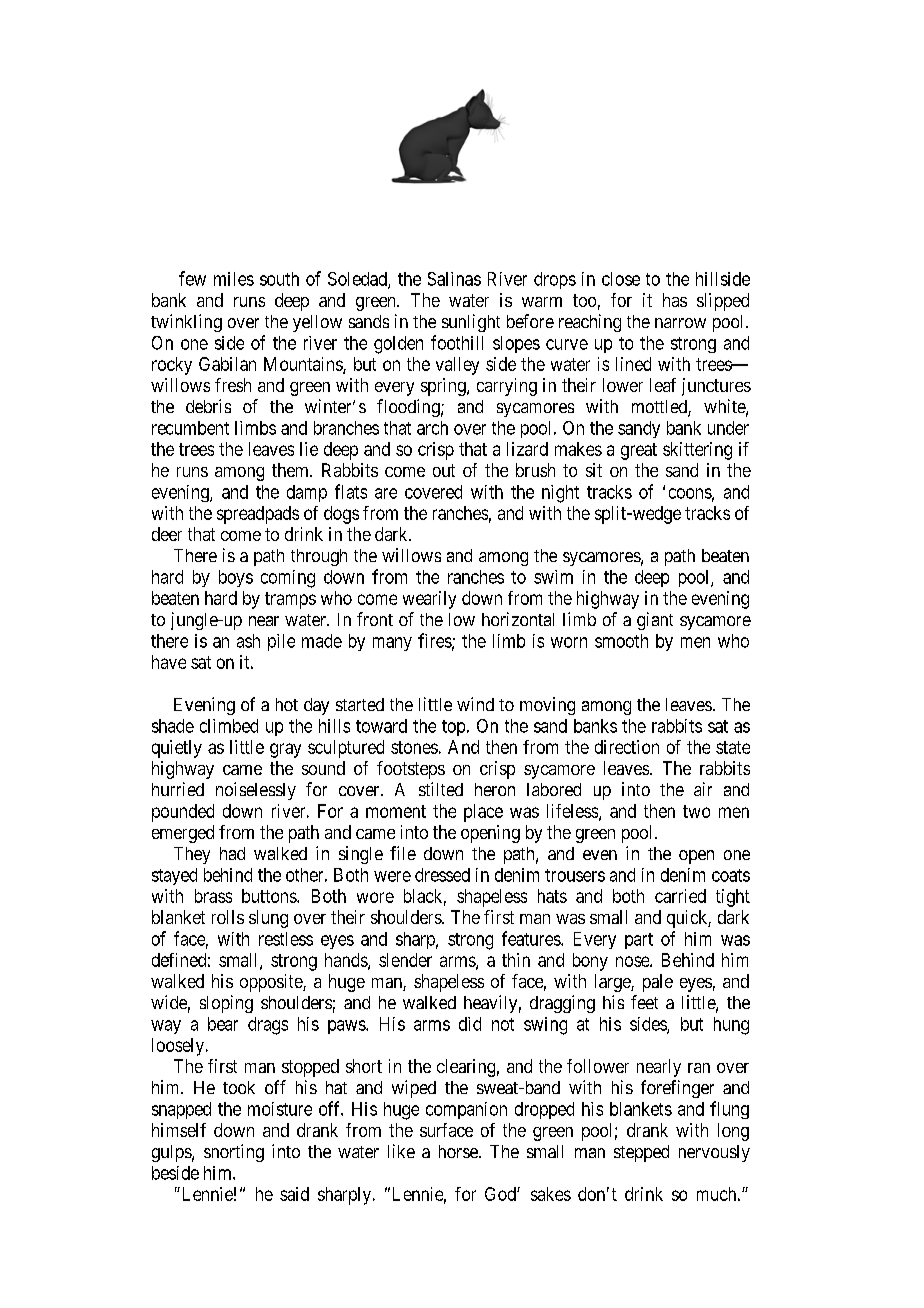 This page has width=924, height=1308. What do you see at coordinates (639, 451) in the page?
I see `great` at bounding box center [639, 451].
